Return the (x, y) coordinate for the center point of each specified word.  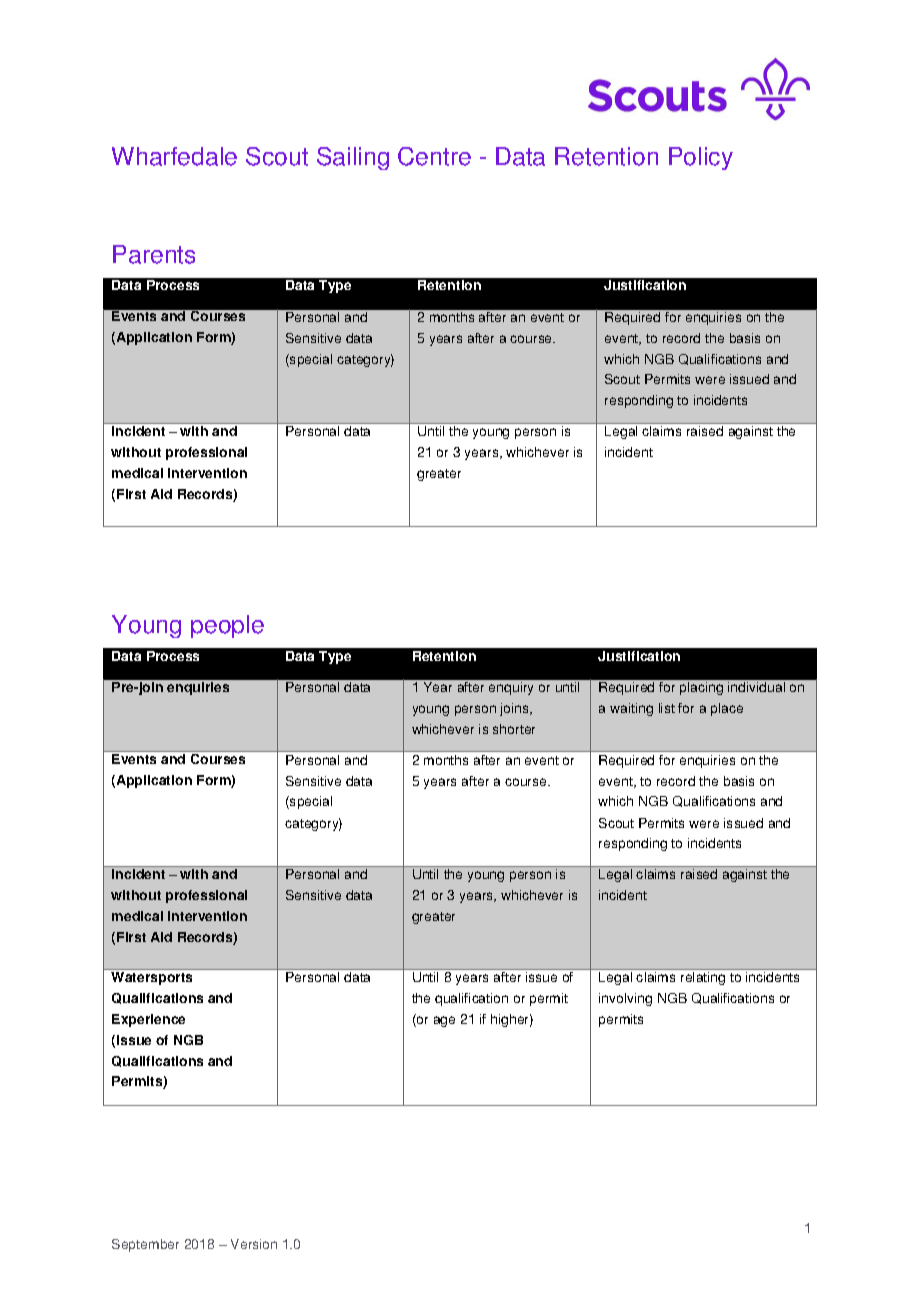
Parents (154, 254)
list (667, 708)
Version (254, 1244)
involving (625, 999)
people (227, 626)
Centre (434, 156)
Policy (701, 158)
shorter (514, 729)
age (444, 1021)
